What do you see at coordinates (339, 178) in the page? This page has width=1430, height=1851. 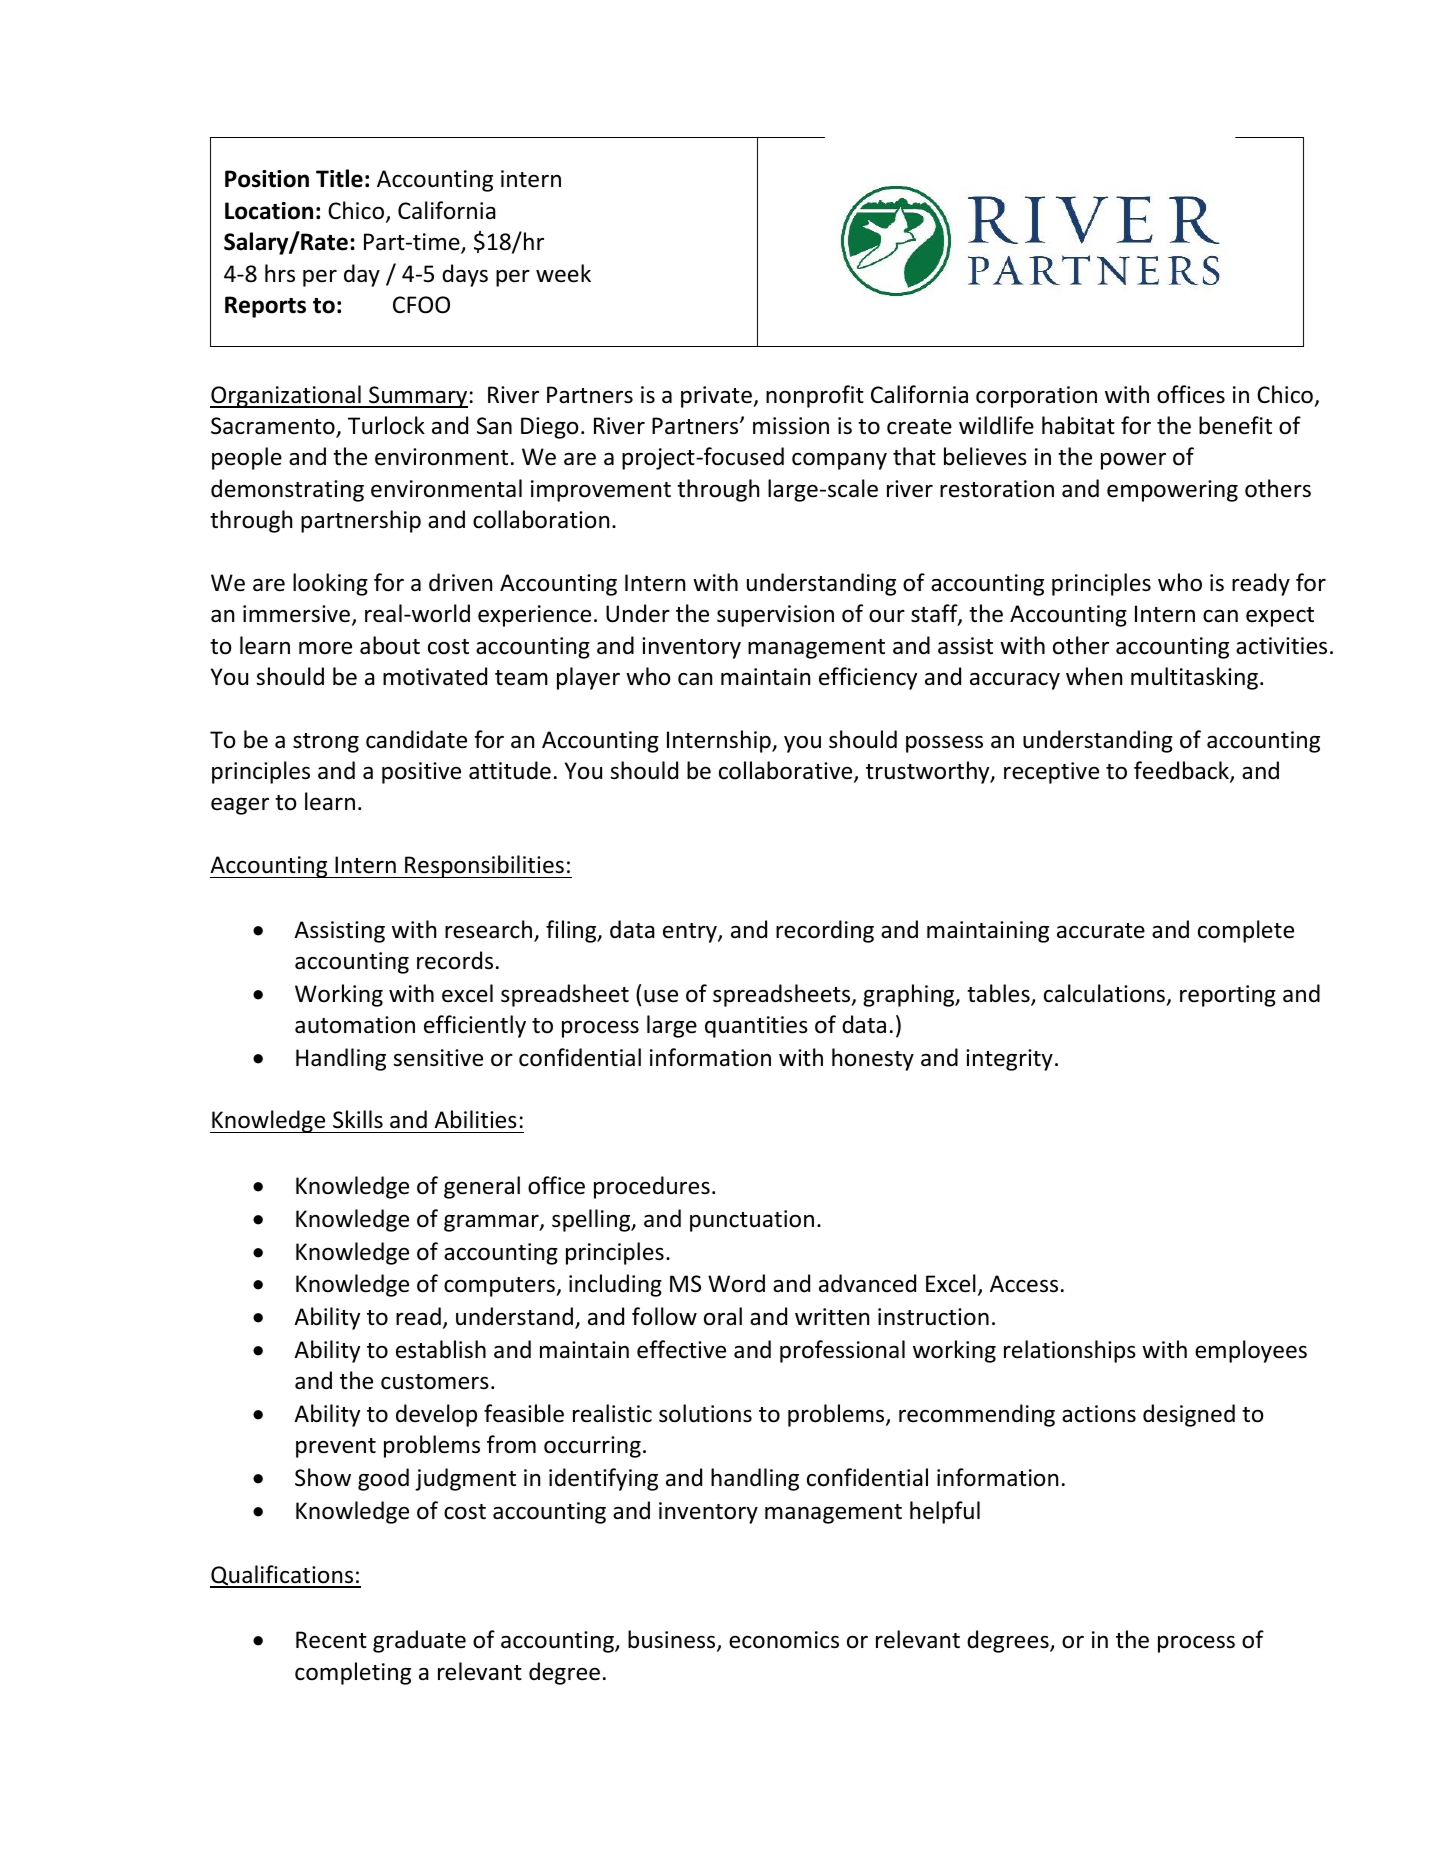 I see `Title` at bounding box center [339, 178].
